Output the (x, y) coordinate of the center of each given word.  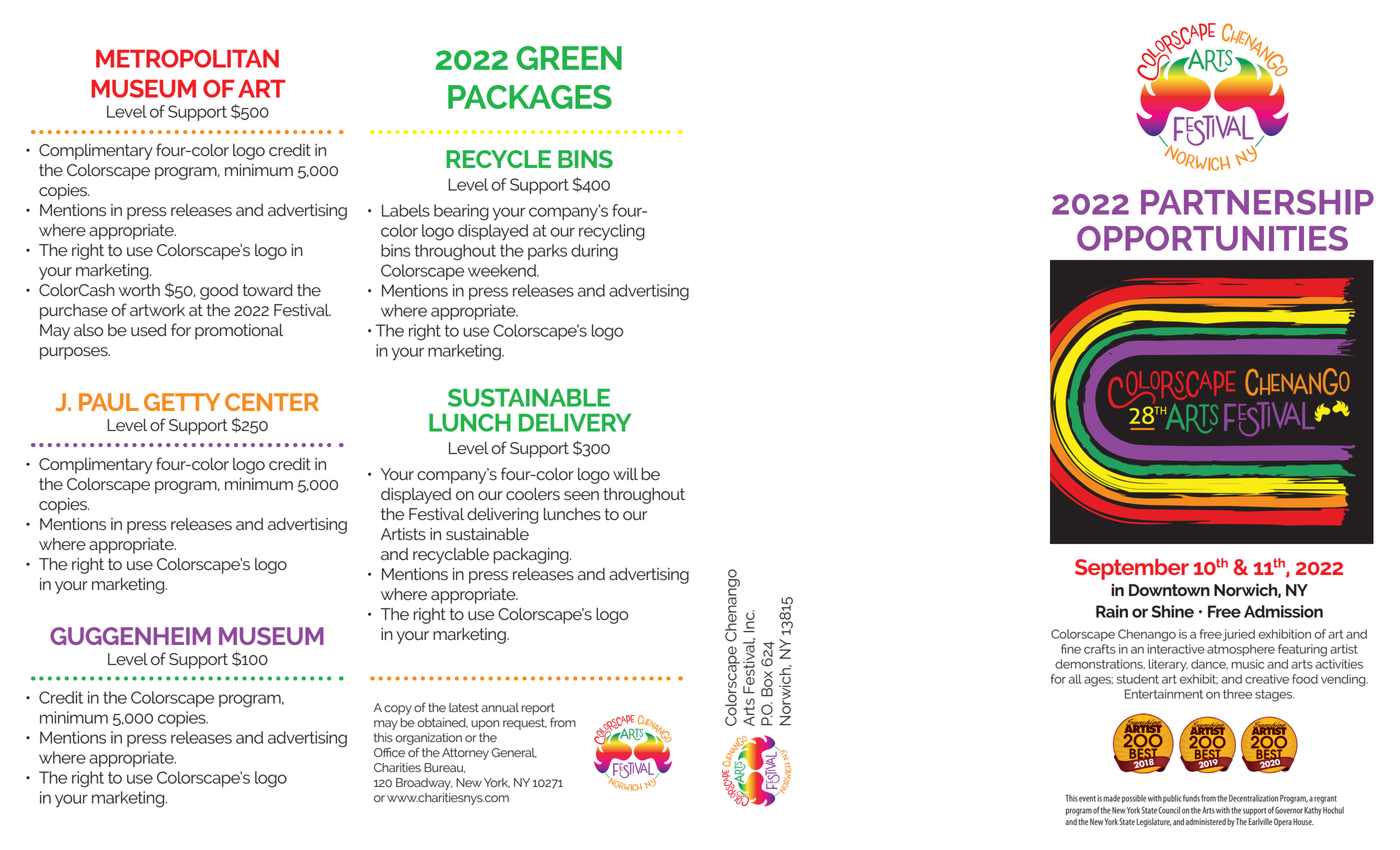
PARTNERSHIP (1257, 202)
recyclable (451, 556)
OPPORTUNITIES (1212, 238)
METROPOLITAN (187, 58)
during (594, 252)
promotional (239, 332)
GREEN (569, 58)
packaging (532, 556)
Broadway (424, 784)
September (1132, 569)
